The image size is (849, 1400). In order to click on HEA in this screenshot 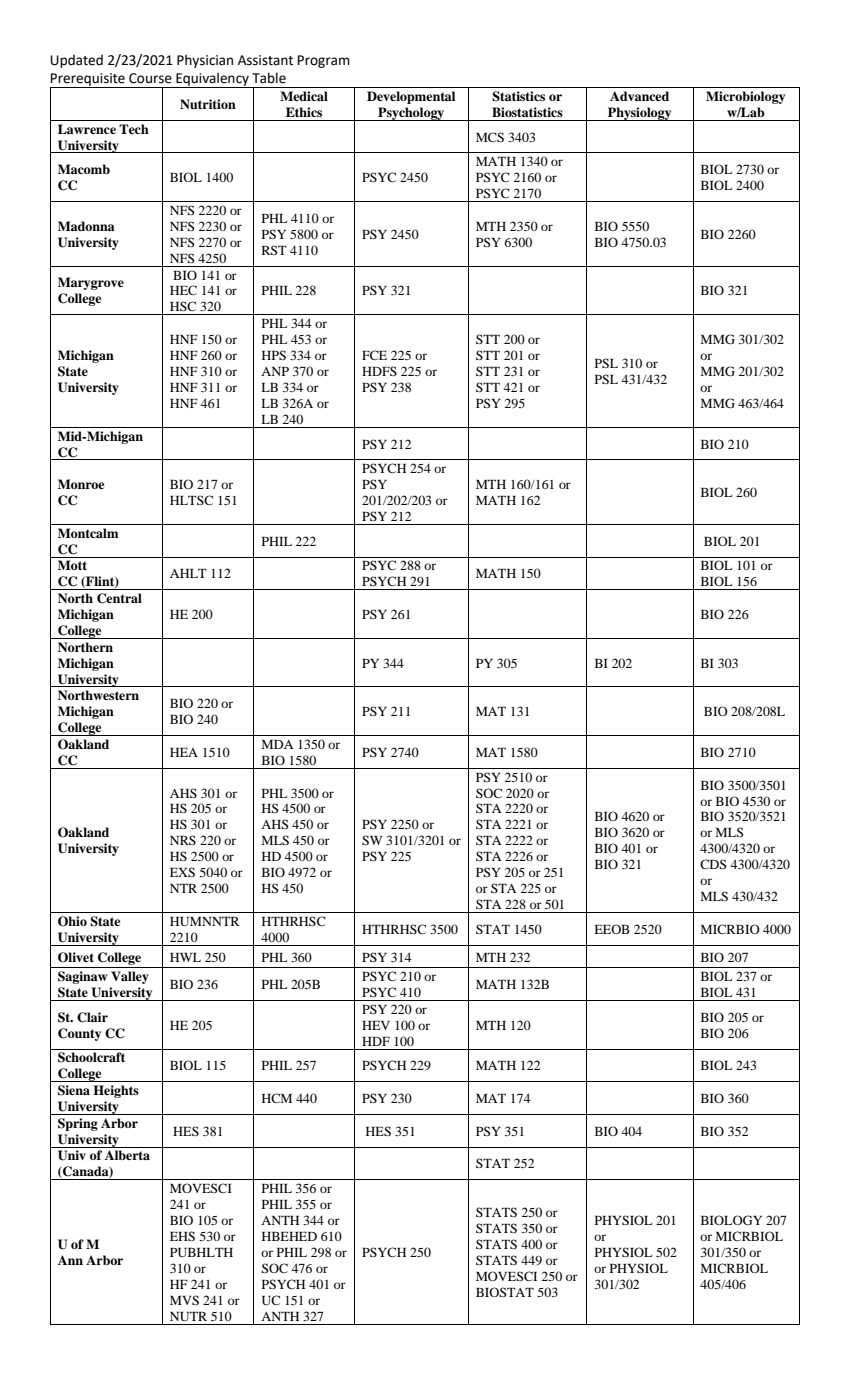, I will do `click(184, 752)`.
